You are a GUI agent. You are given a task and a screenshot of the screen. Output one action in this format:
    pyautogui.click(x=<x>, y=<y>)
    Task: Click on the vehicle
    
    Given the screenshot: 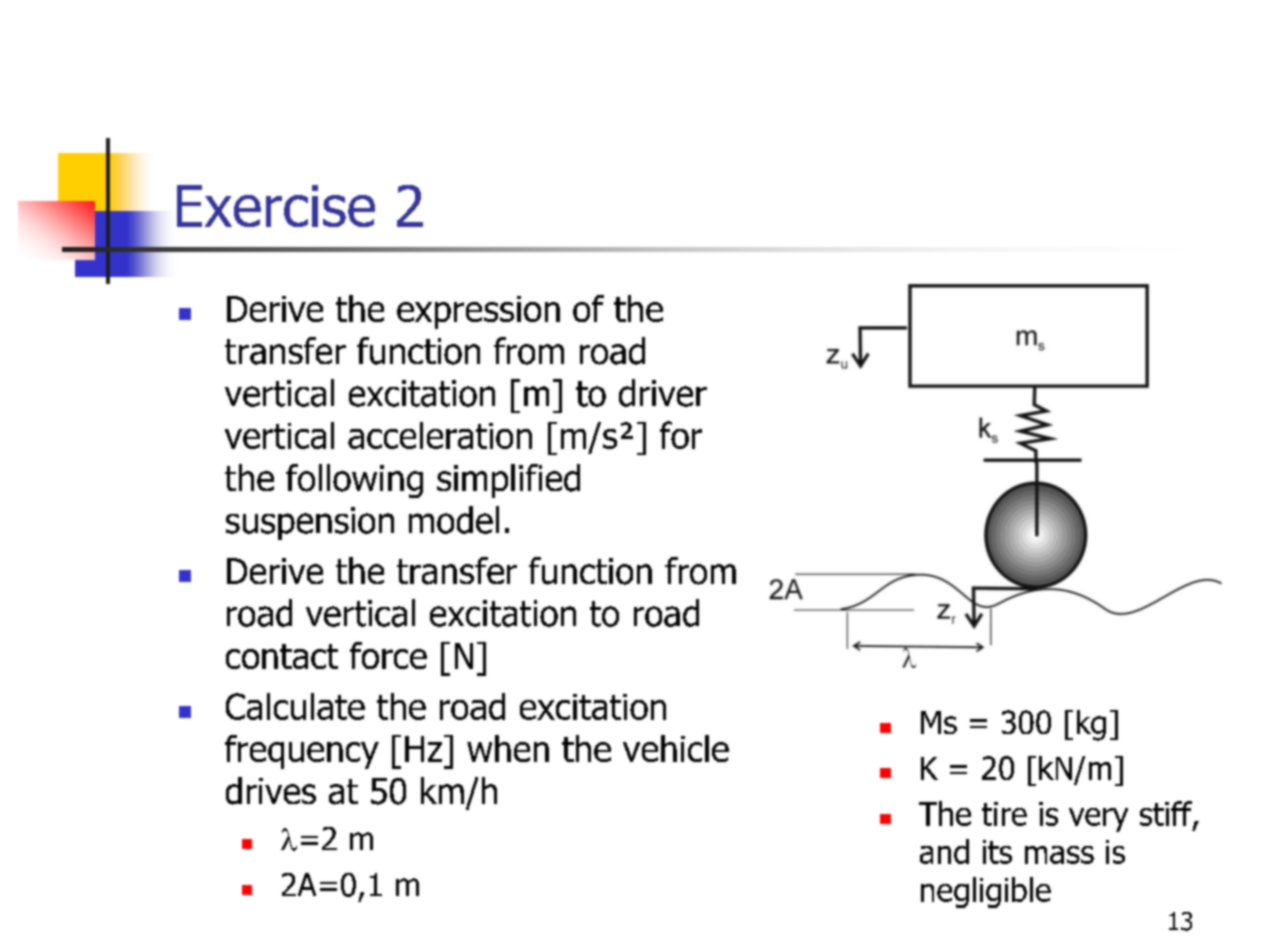 What is the action you would take?
    pyautogui.click(x=676, y=748)
